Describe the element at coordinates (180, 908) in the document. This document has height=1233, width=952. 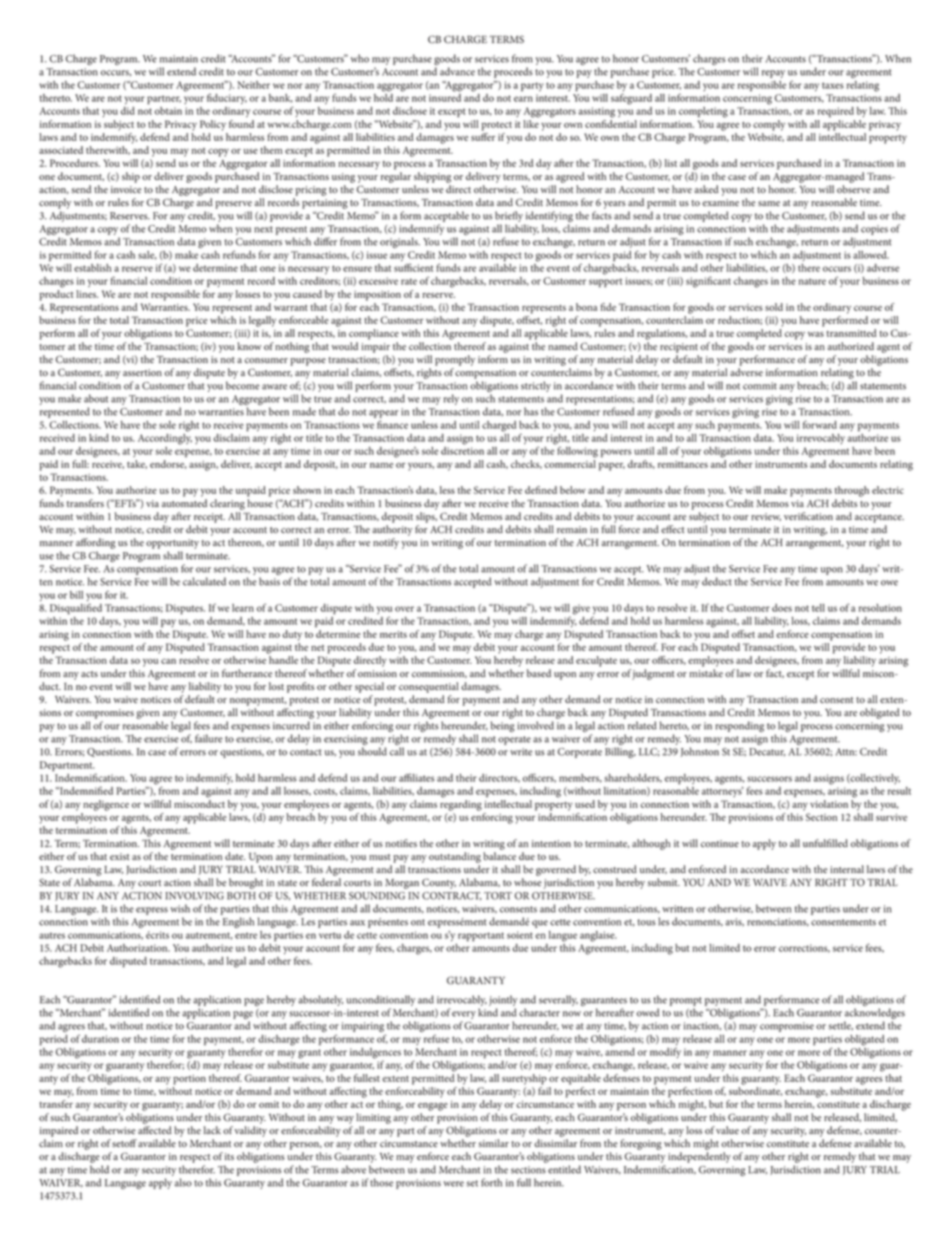
I see `wish` at that location.
